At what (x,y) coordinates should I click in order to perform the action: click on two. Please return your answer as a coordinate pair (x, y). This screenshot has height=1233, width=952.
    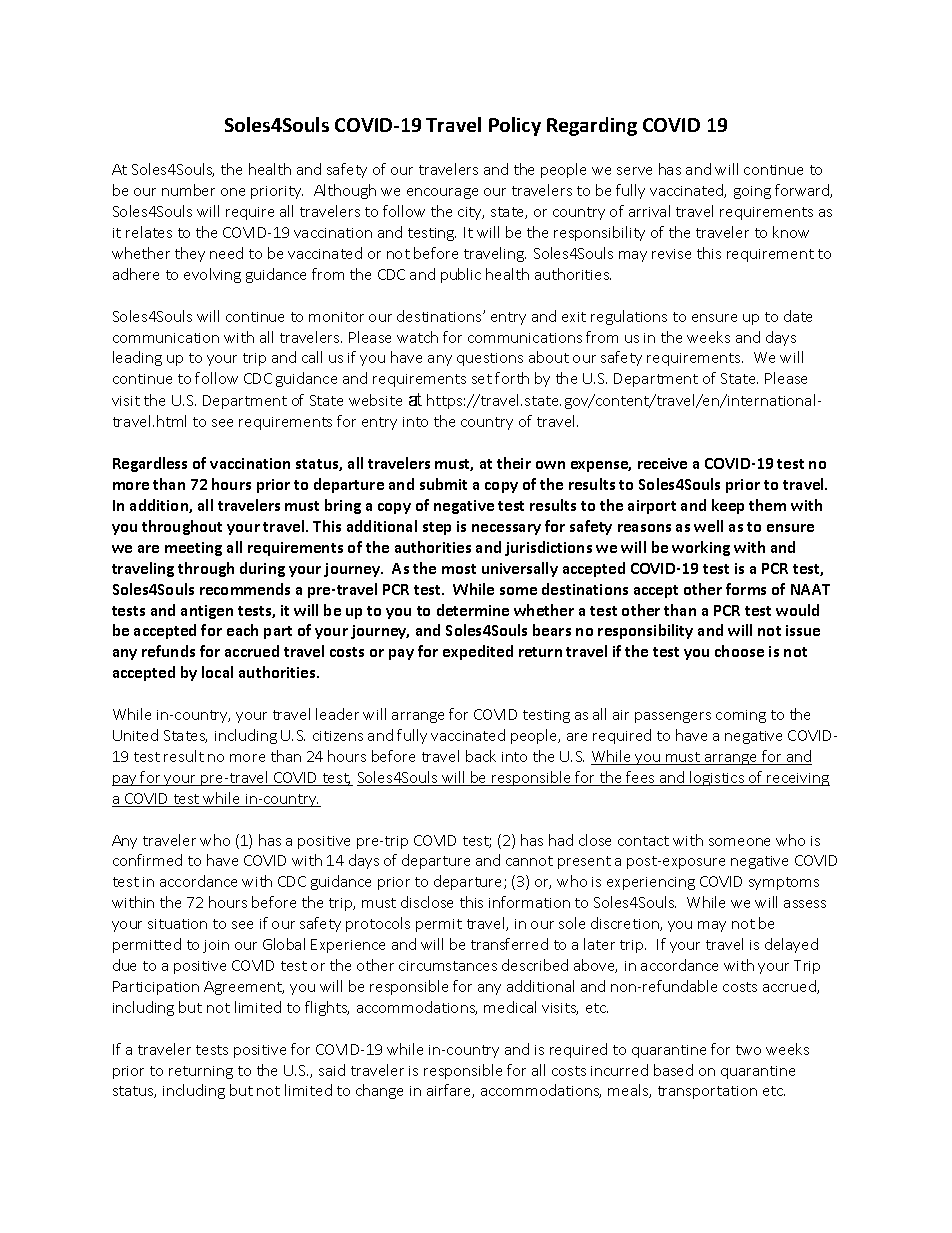
    Looking at the image, I should click on (748, 1050).
